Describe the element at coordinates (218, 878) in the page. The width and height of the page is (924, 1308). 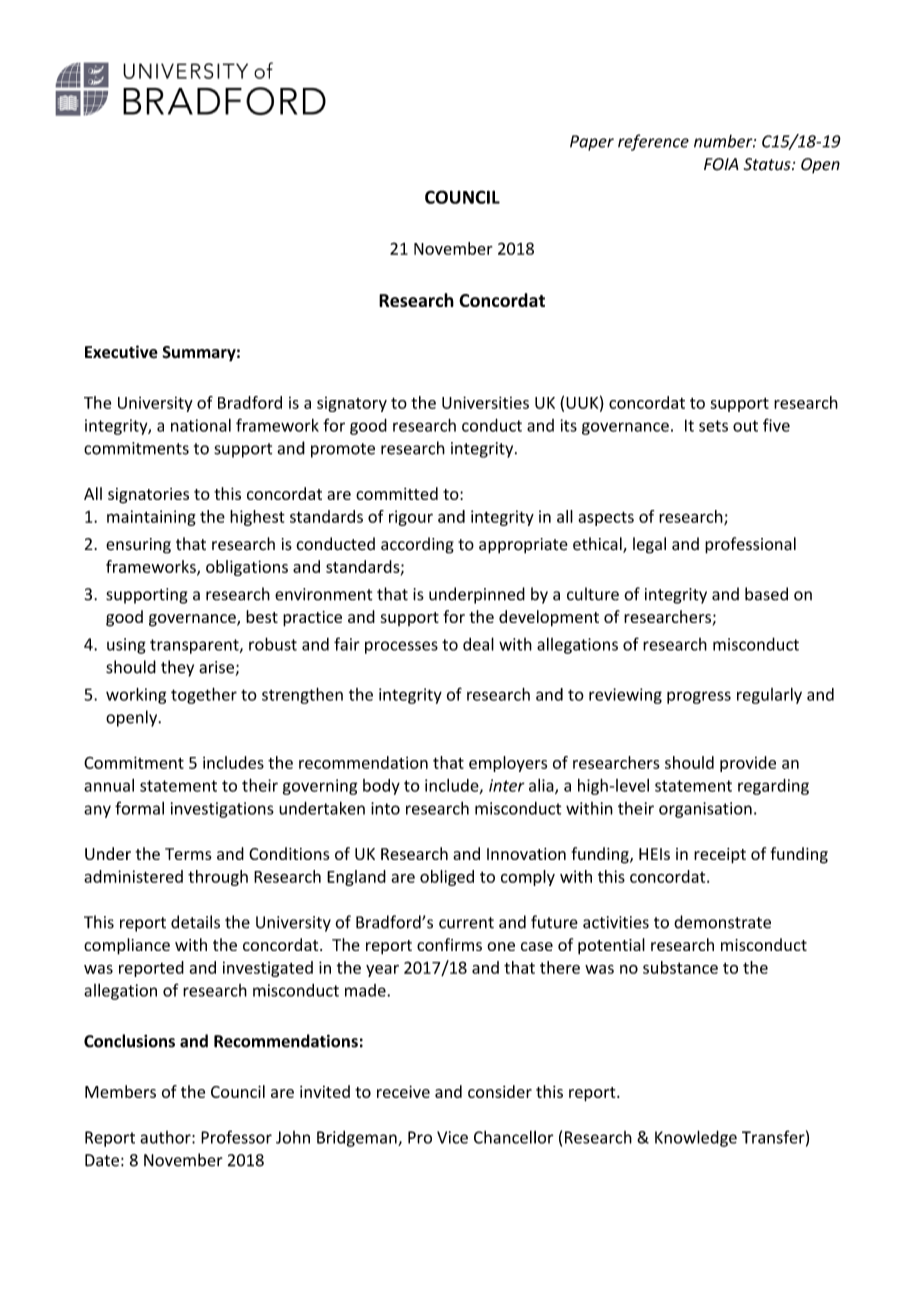
I see `through` at that location.
